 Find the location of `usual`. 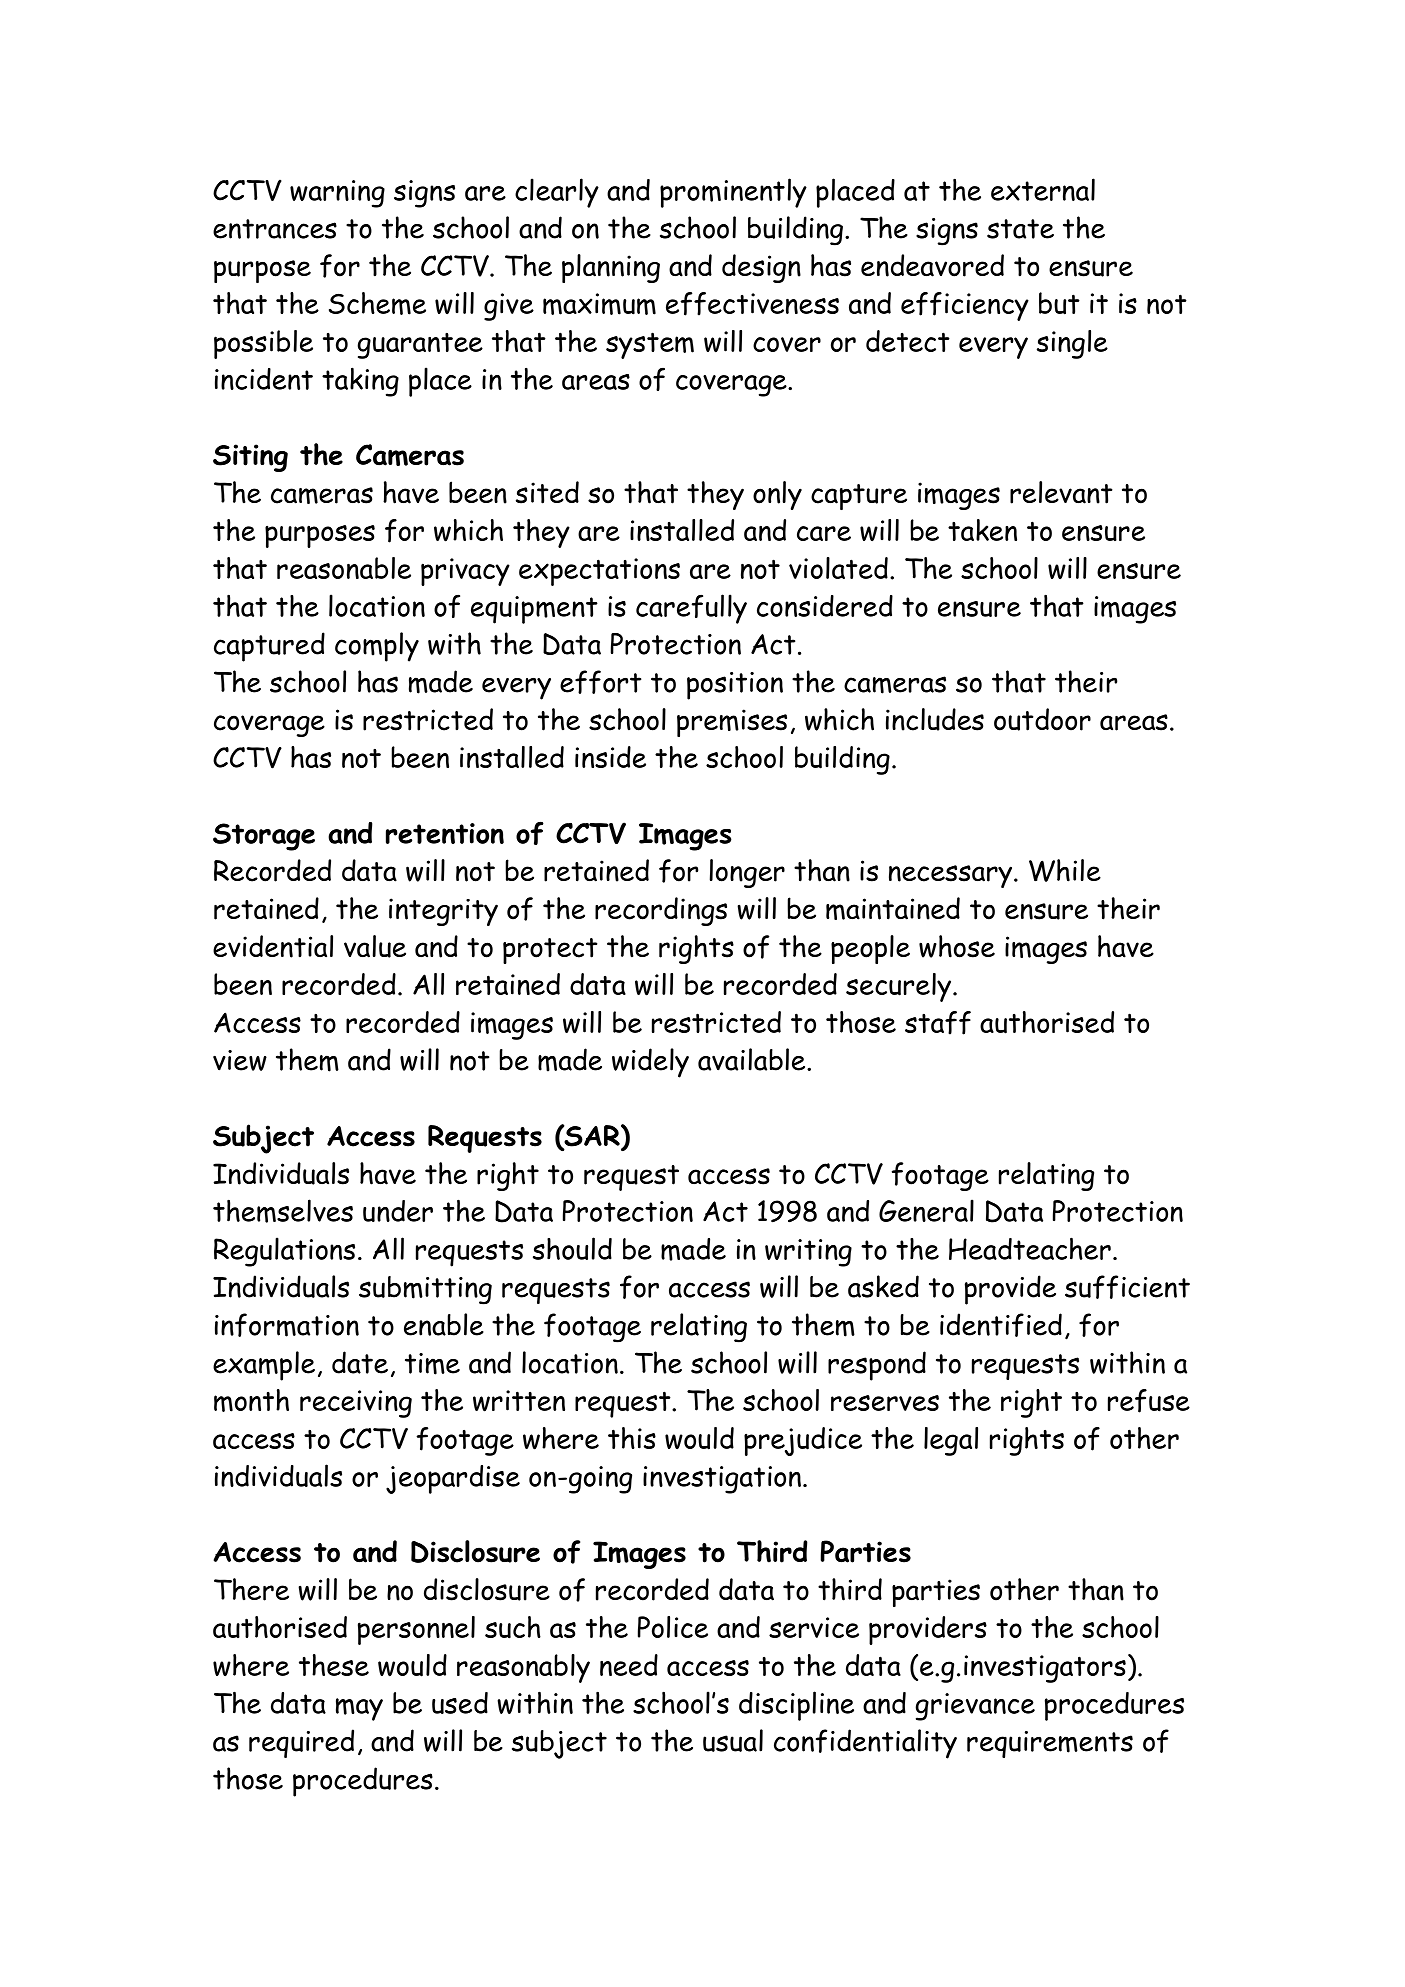

usual is located at coordinates (733, 1740).
